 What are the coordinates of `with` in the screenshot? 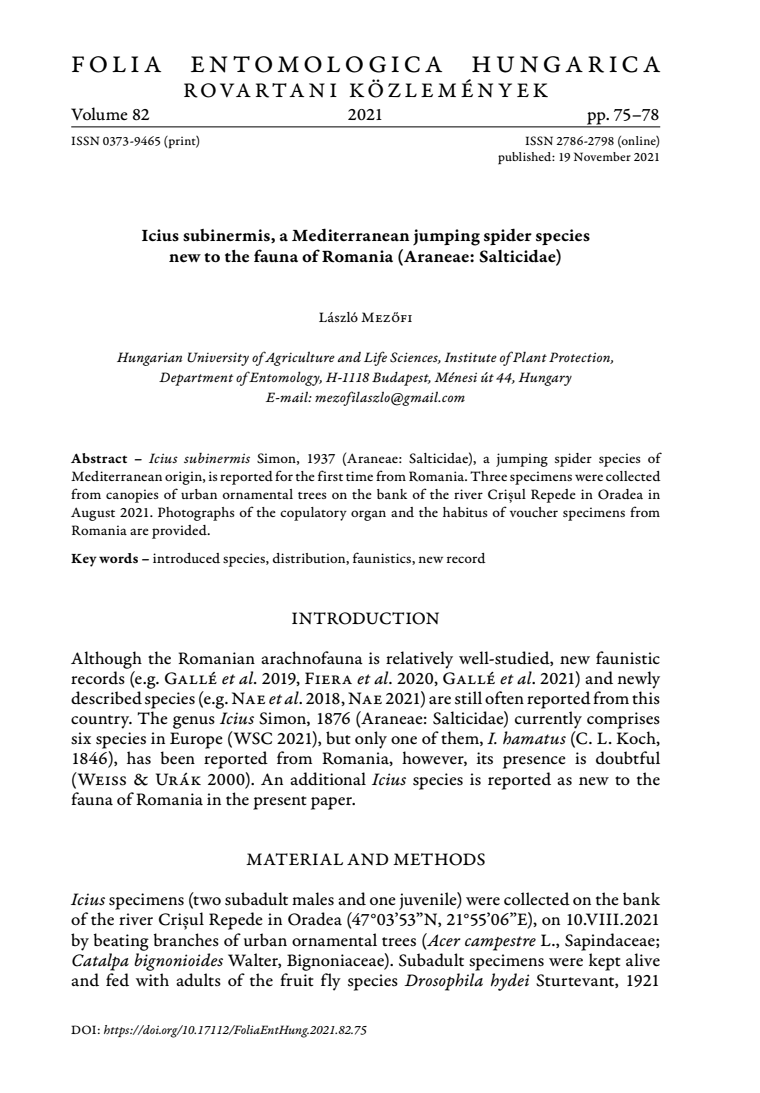 It's located at (152, 980).
